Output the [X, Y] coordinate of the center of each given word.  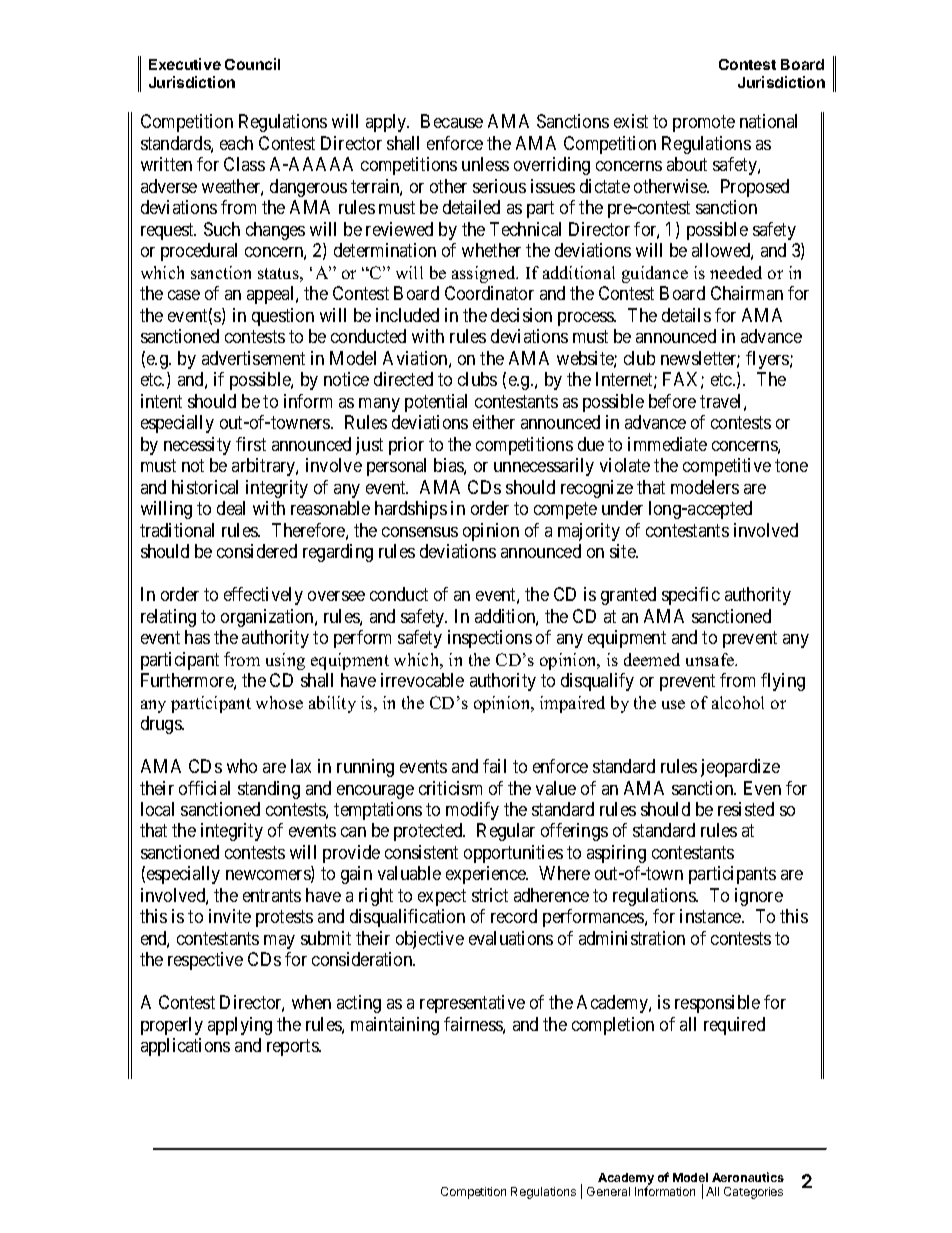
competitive [727, 467]
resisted [746, 809]
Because [452, 121]
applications [185, 1047]
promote [704, 124]
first [251, 444]
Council [252, 64]
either [494, 422]
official [204, 788]
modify [472, 811]
